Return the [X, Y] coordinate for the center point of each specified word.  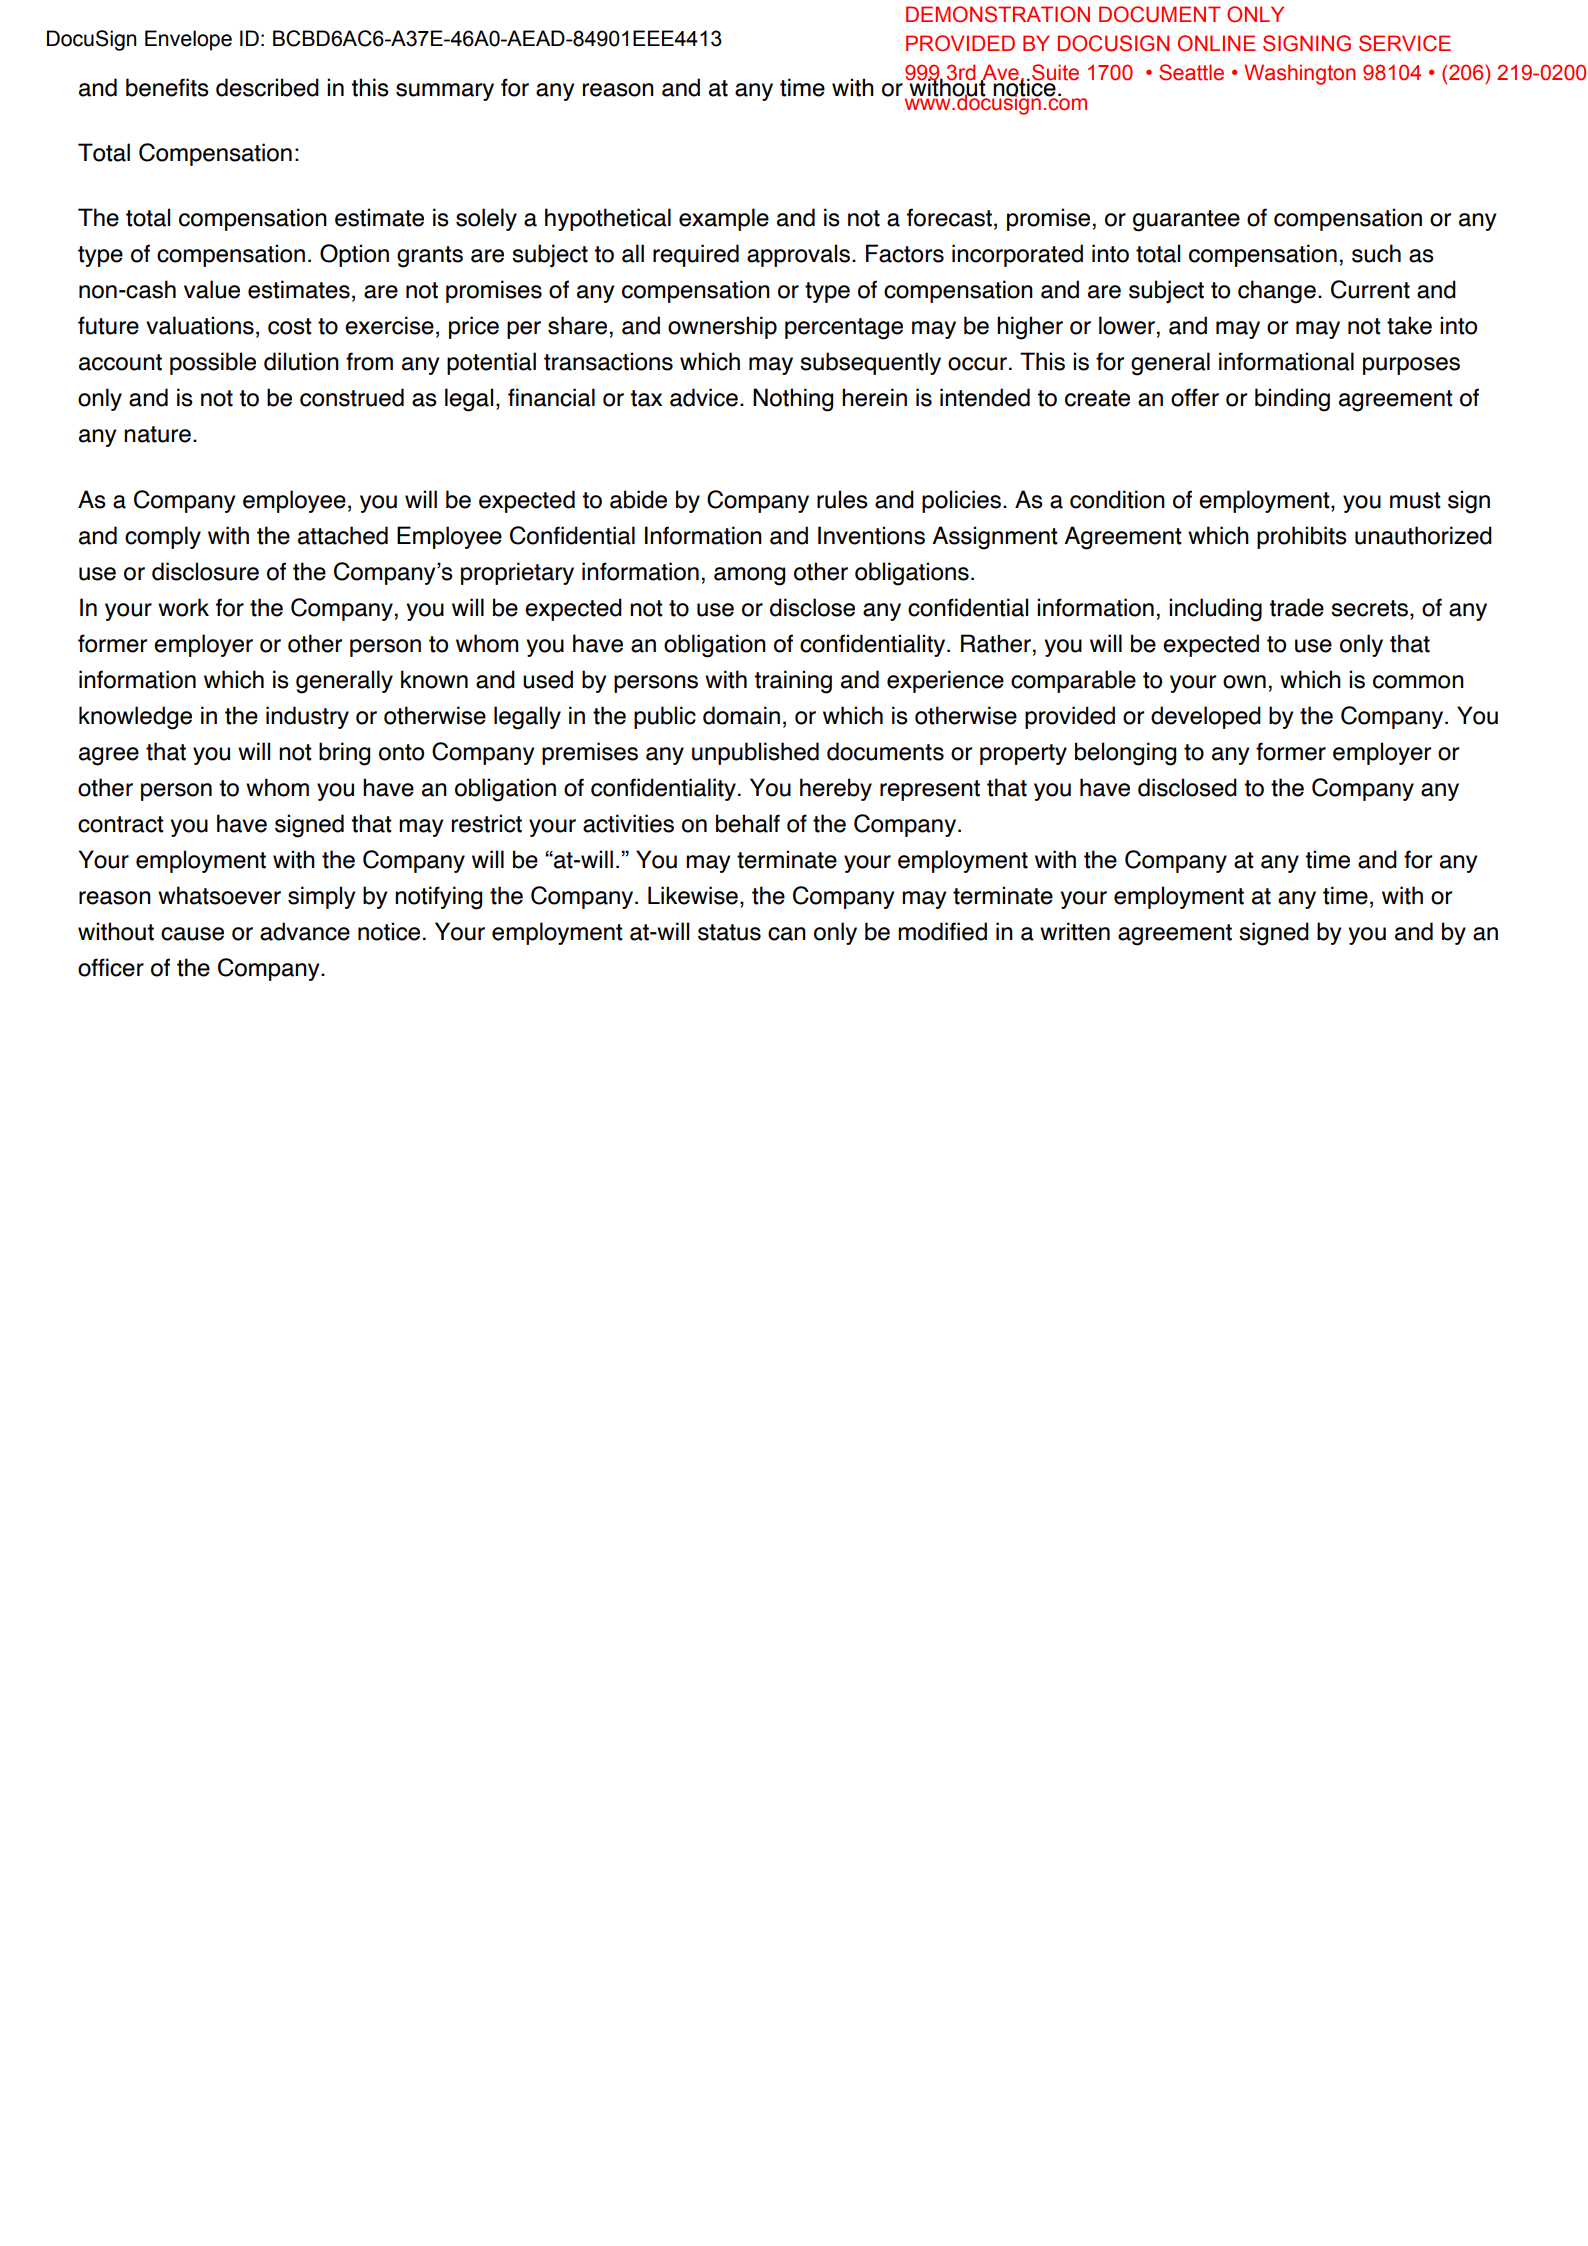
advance [305, 931]
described [267, 87]
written [1075, 931]
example [724, 219]
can [787, 934]
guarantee [1186, 221]
